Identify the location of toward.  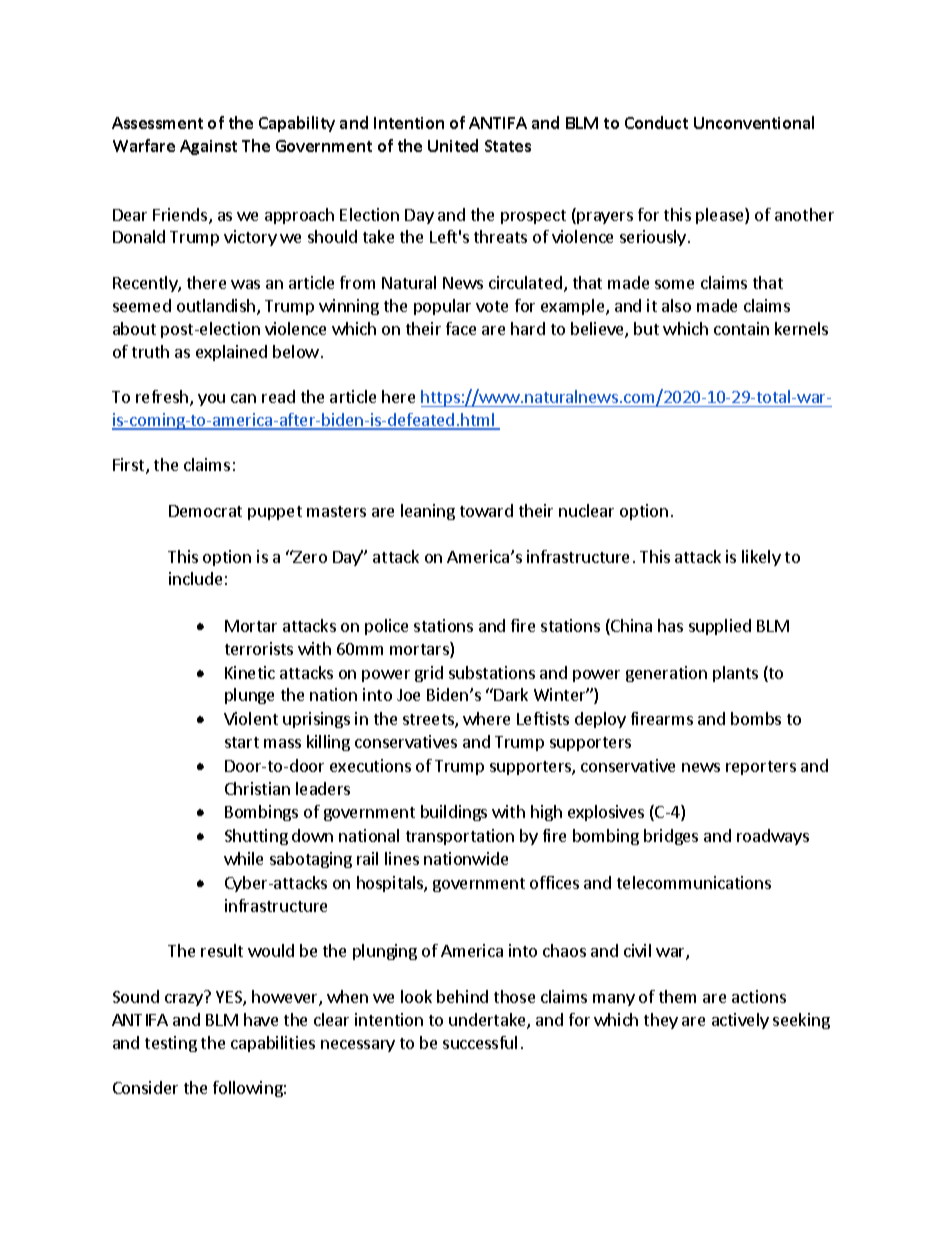
(486, 510).
